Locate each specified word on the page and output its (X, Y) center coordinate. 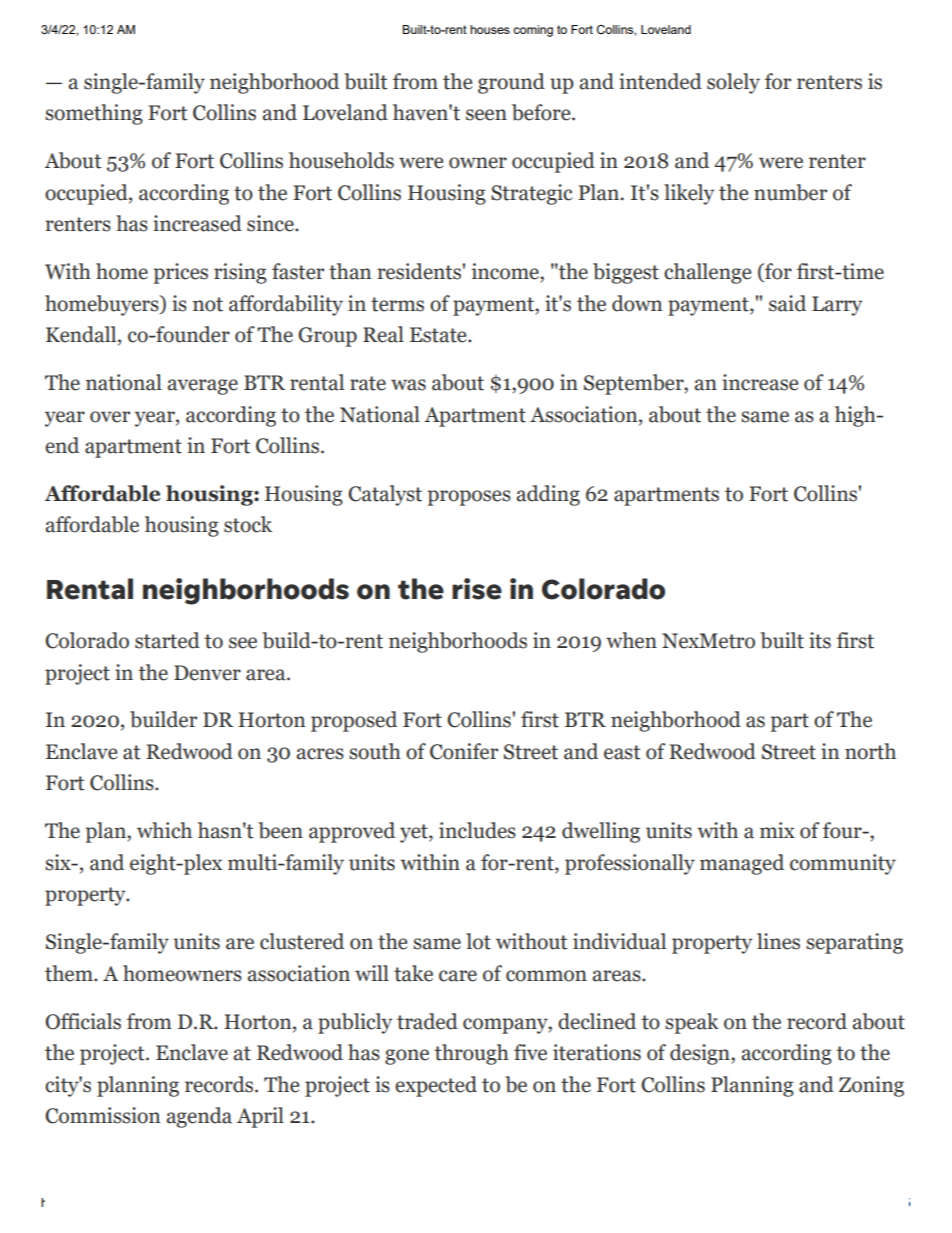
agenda (199, 1117)
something (94, 114)
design (701, 1054)
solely (733, 83)
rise (477, 589)
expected (436, 1086)
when (631, 640)
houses (490, 29)
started (167, 640)
